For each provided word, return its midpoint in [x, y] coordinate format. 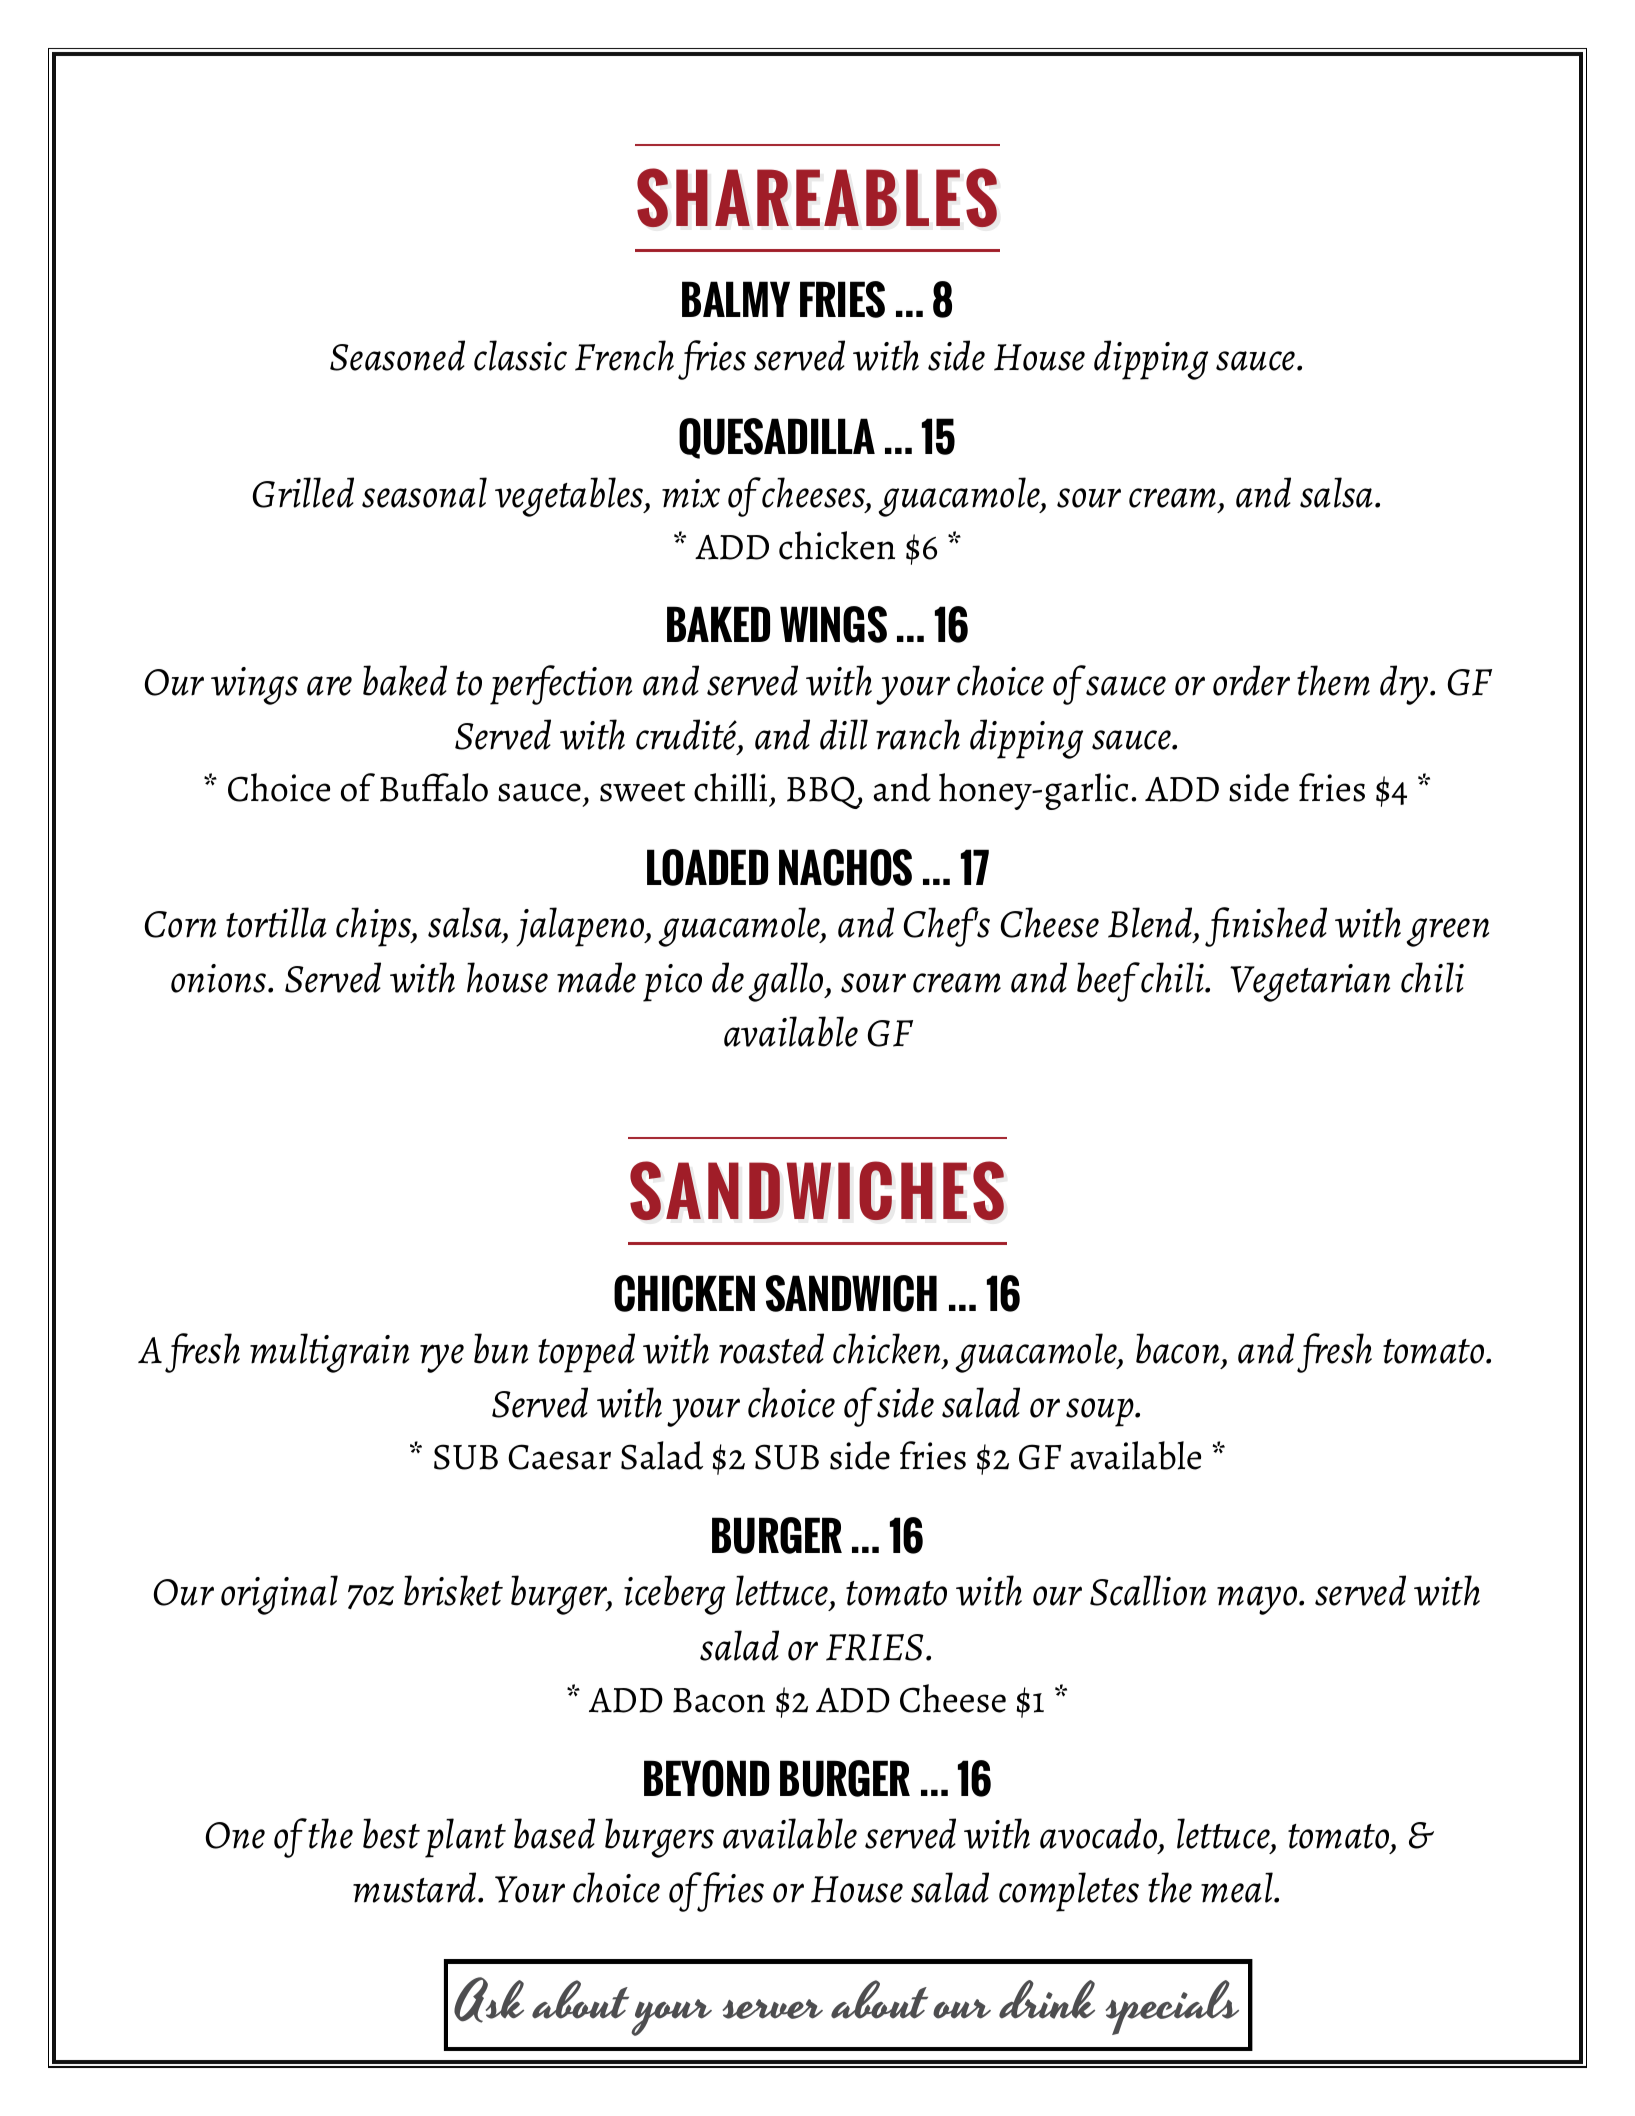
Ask [489, 2000]
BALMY [736, 299]
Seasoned [397, 355]
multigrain [329, 1353]
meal [1238, 1887]
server [773, 2009]
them [1333, 680]
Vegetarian [1310, 983]
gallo [787, 982]
